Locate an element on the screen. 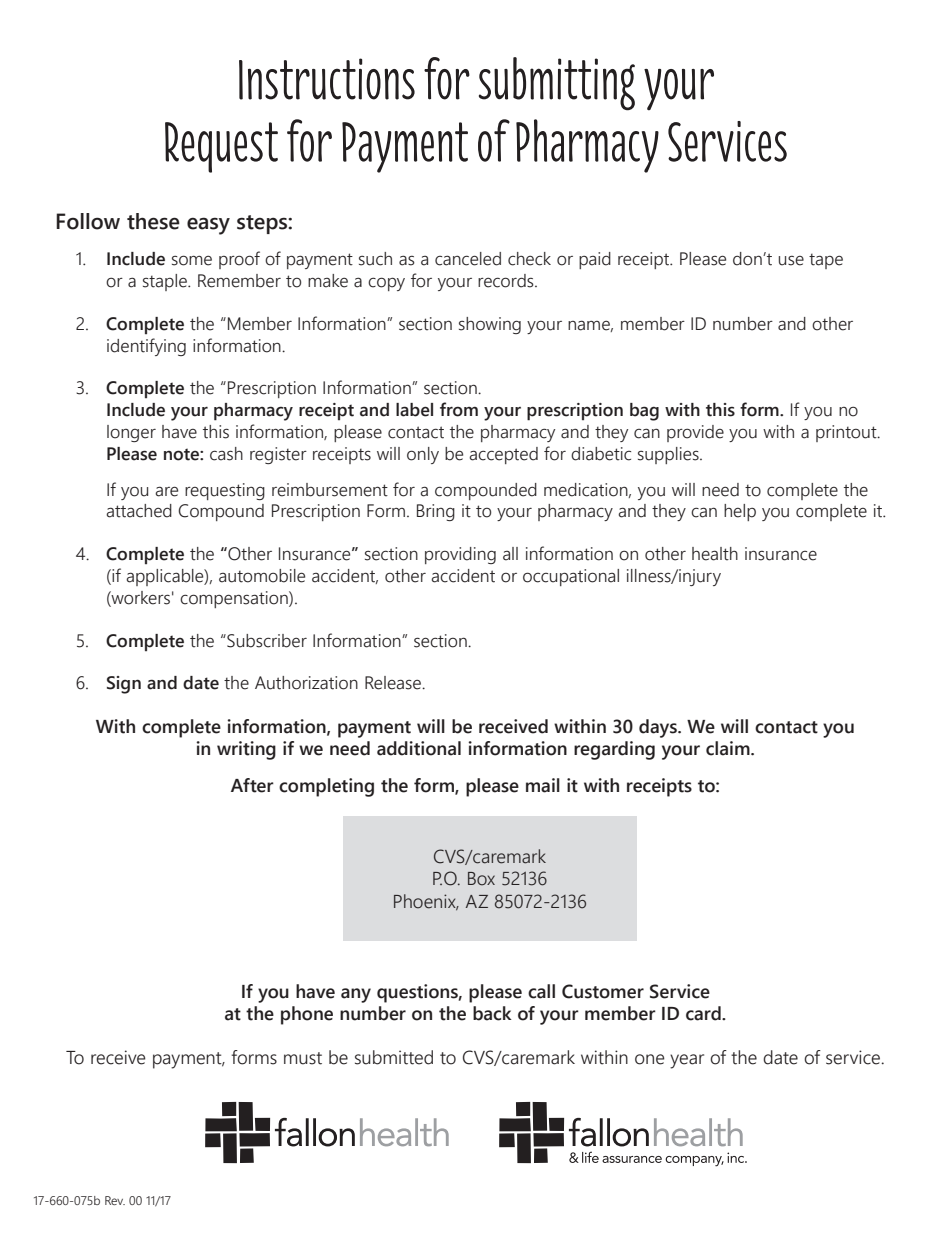  submitting is located at coordinates (557, 84).
